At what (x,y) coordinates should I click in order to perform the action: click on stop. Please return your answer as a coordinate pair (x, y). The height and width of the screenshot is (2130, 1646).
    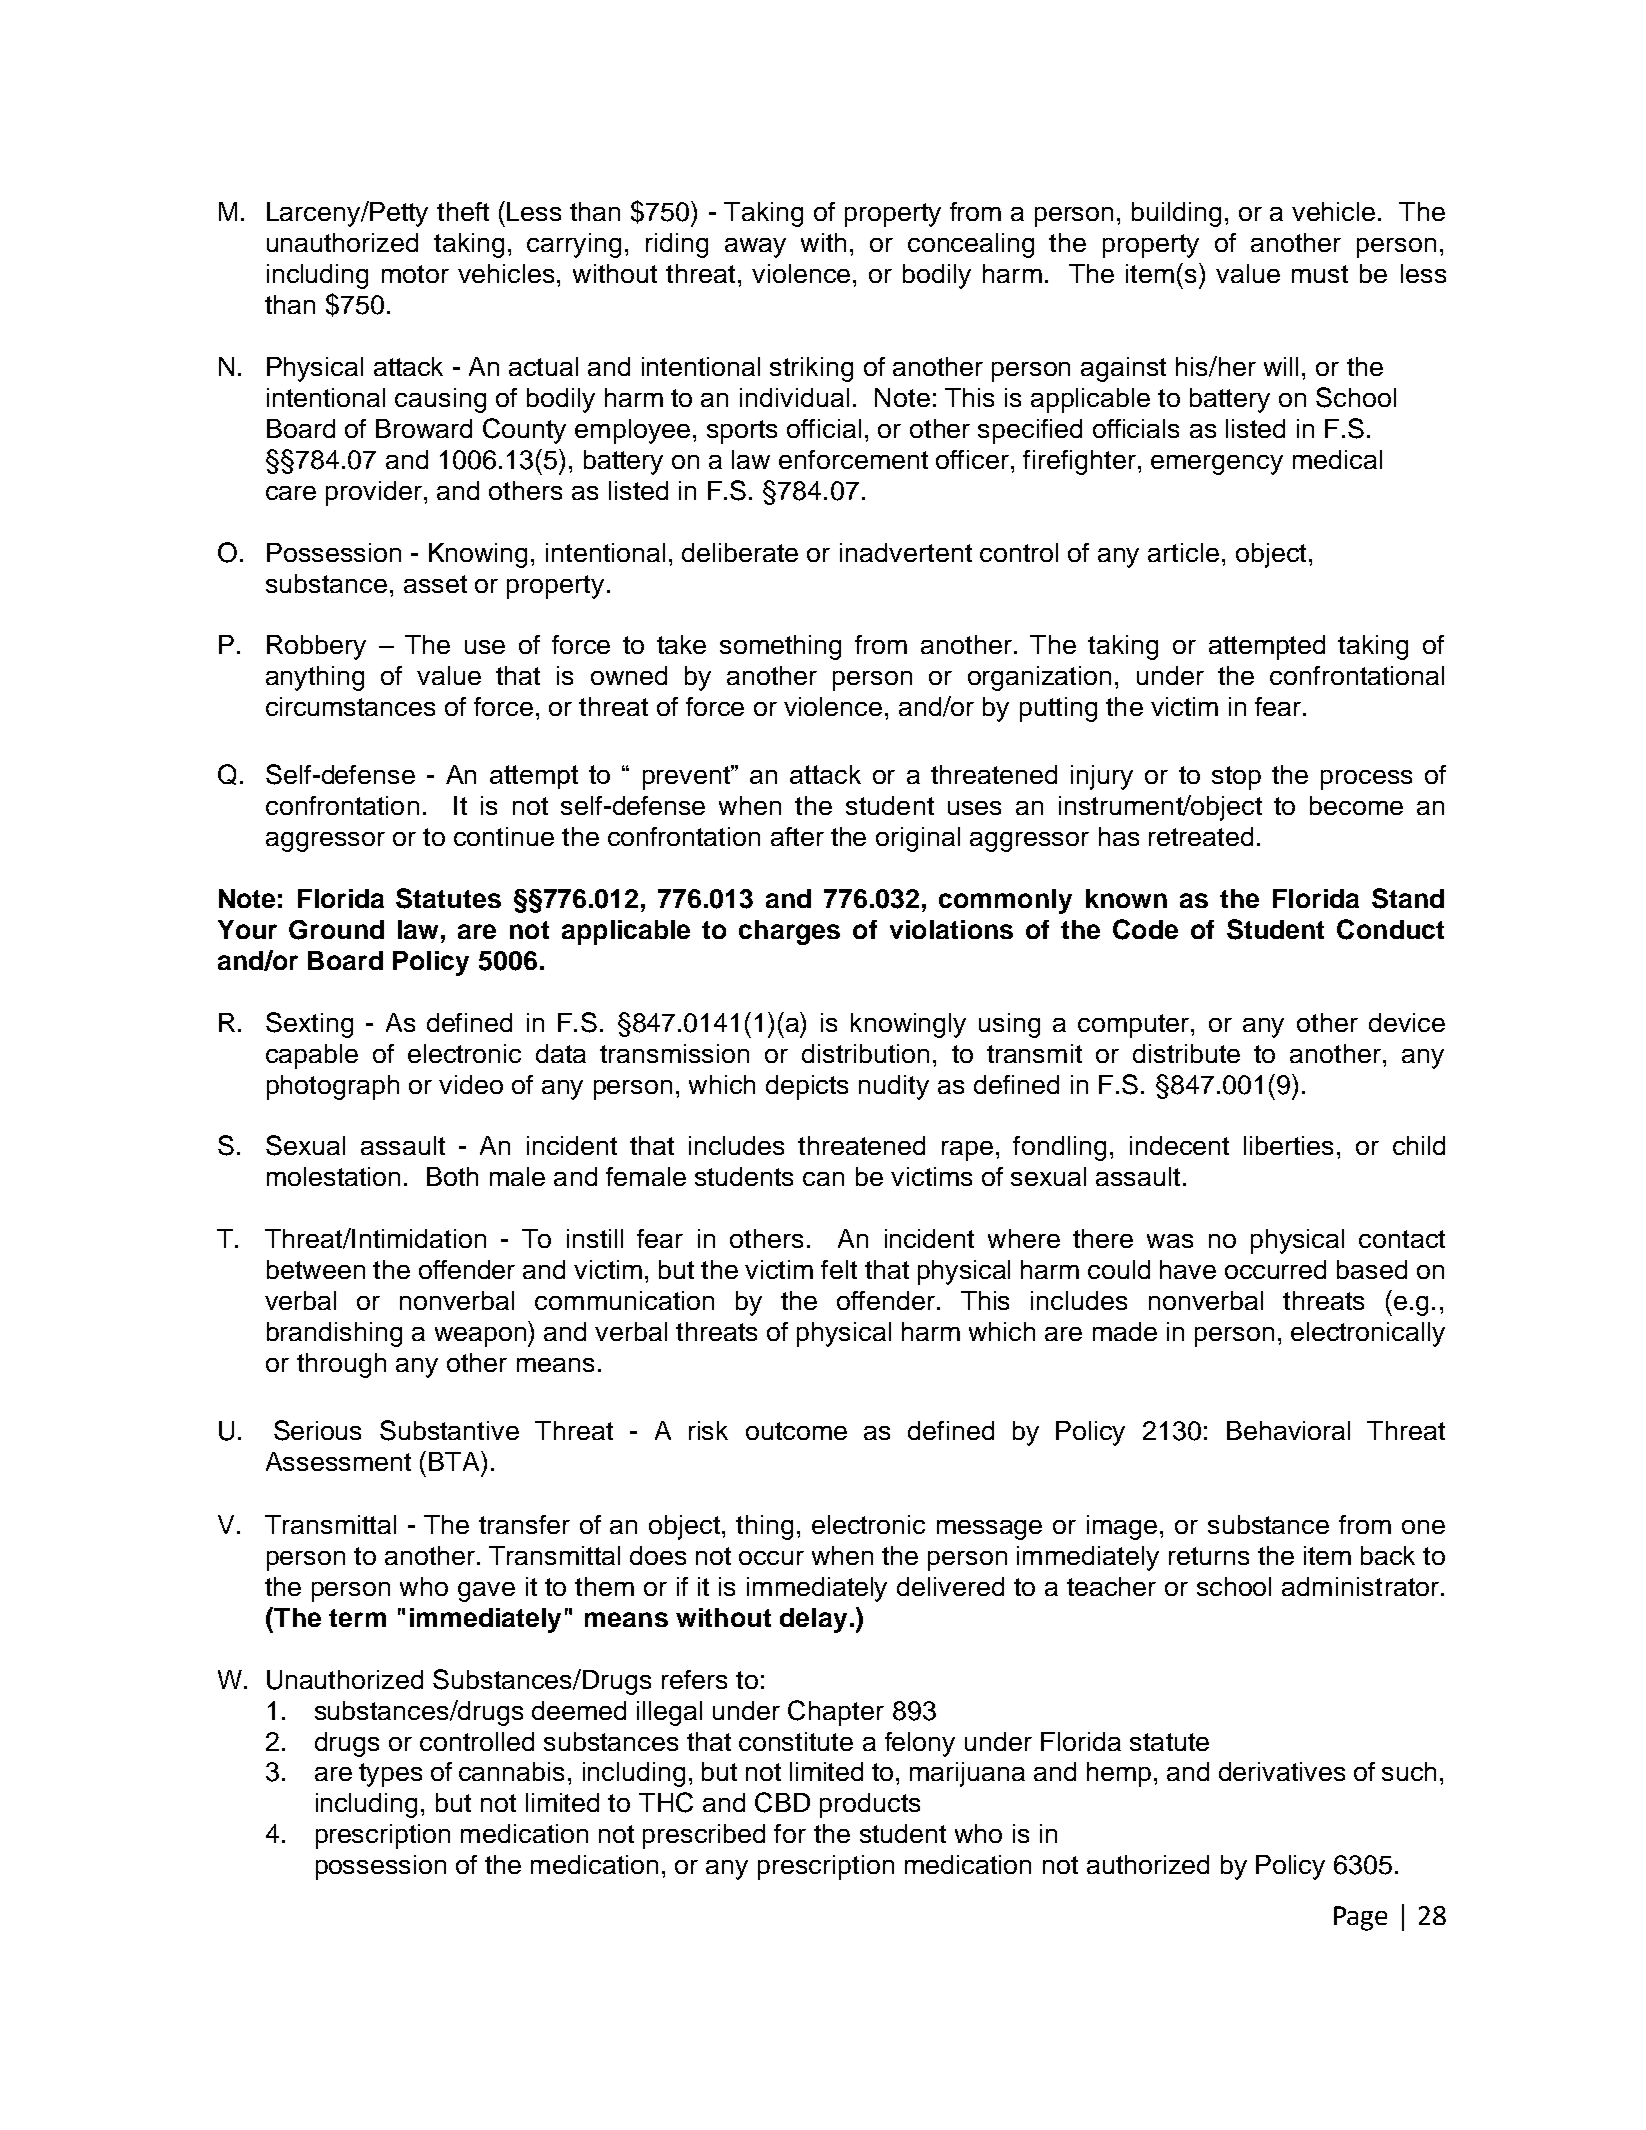
    Looking at the image, I should click on (1236, 778).
